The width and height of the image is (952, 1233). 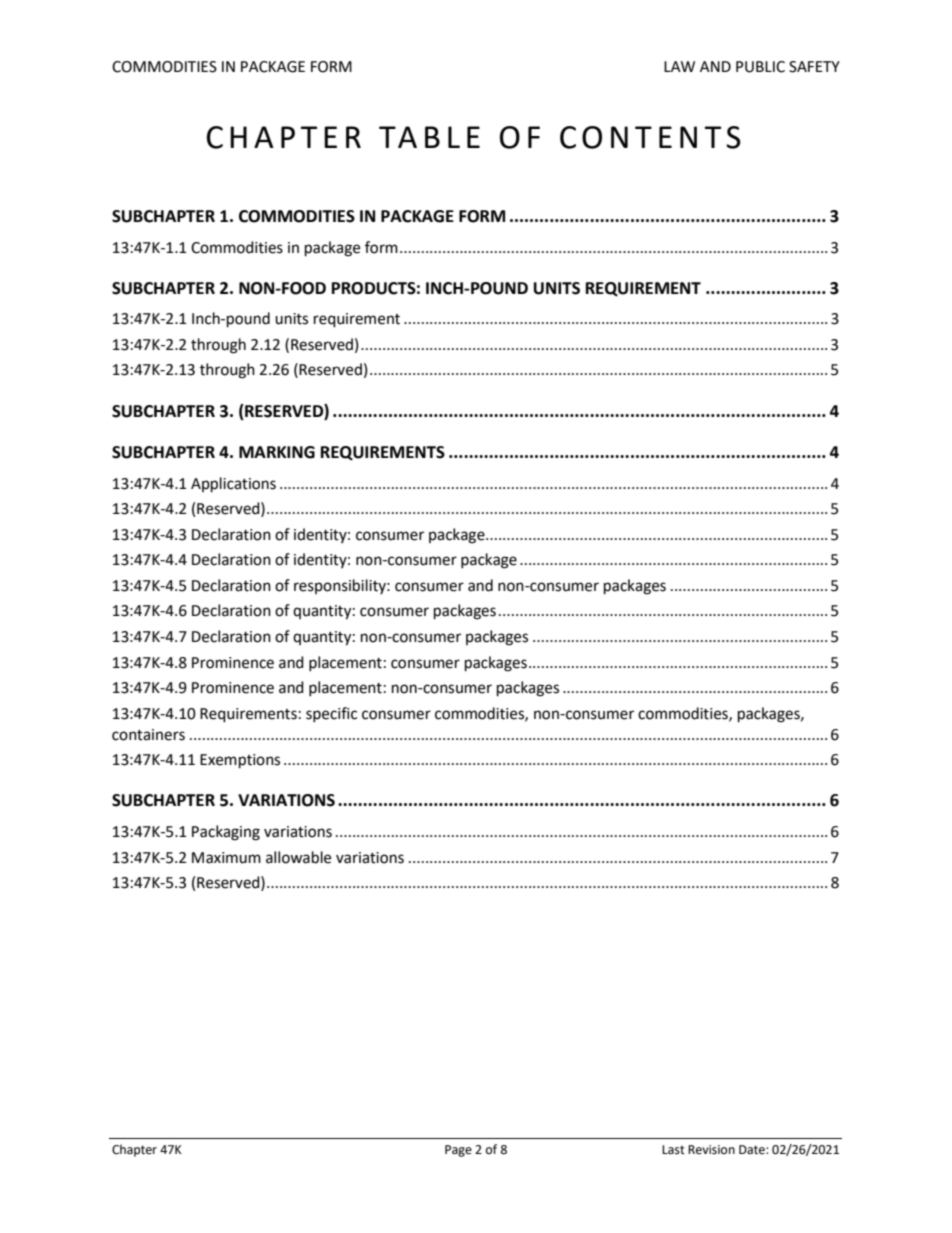 What do you see at coordinates (148, 735) in the image?
I see `containers` at bounding box center [148, 735].
